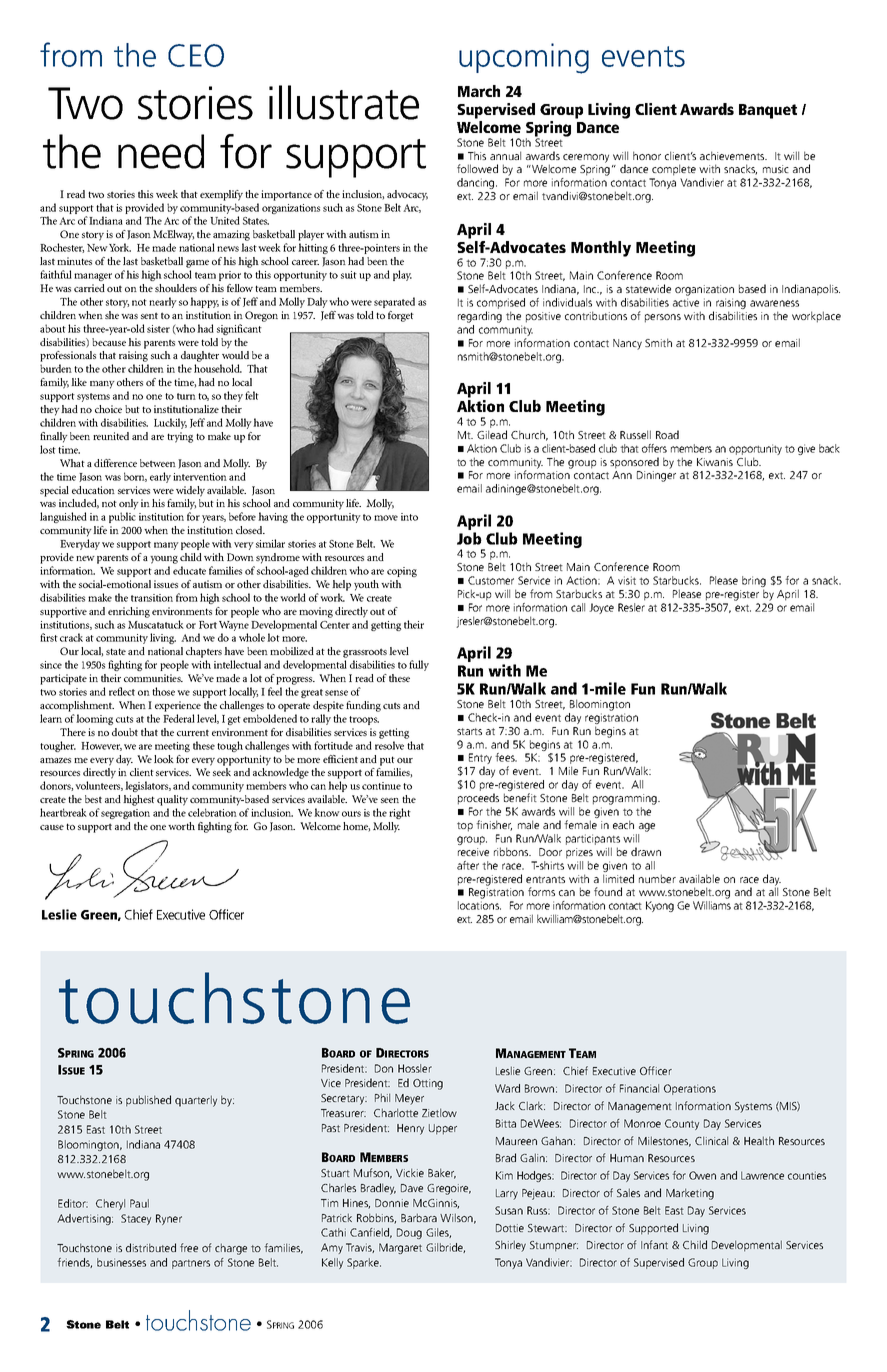 The width and height of the image is (887, 1372). Describe the element at coordinates (153, 678) in the image. I see `communities` at that location.
